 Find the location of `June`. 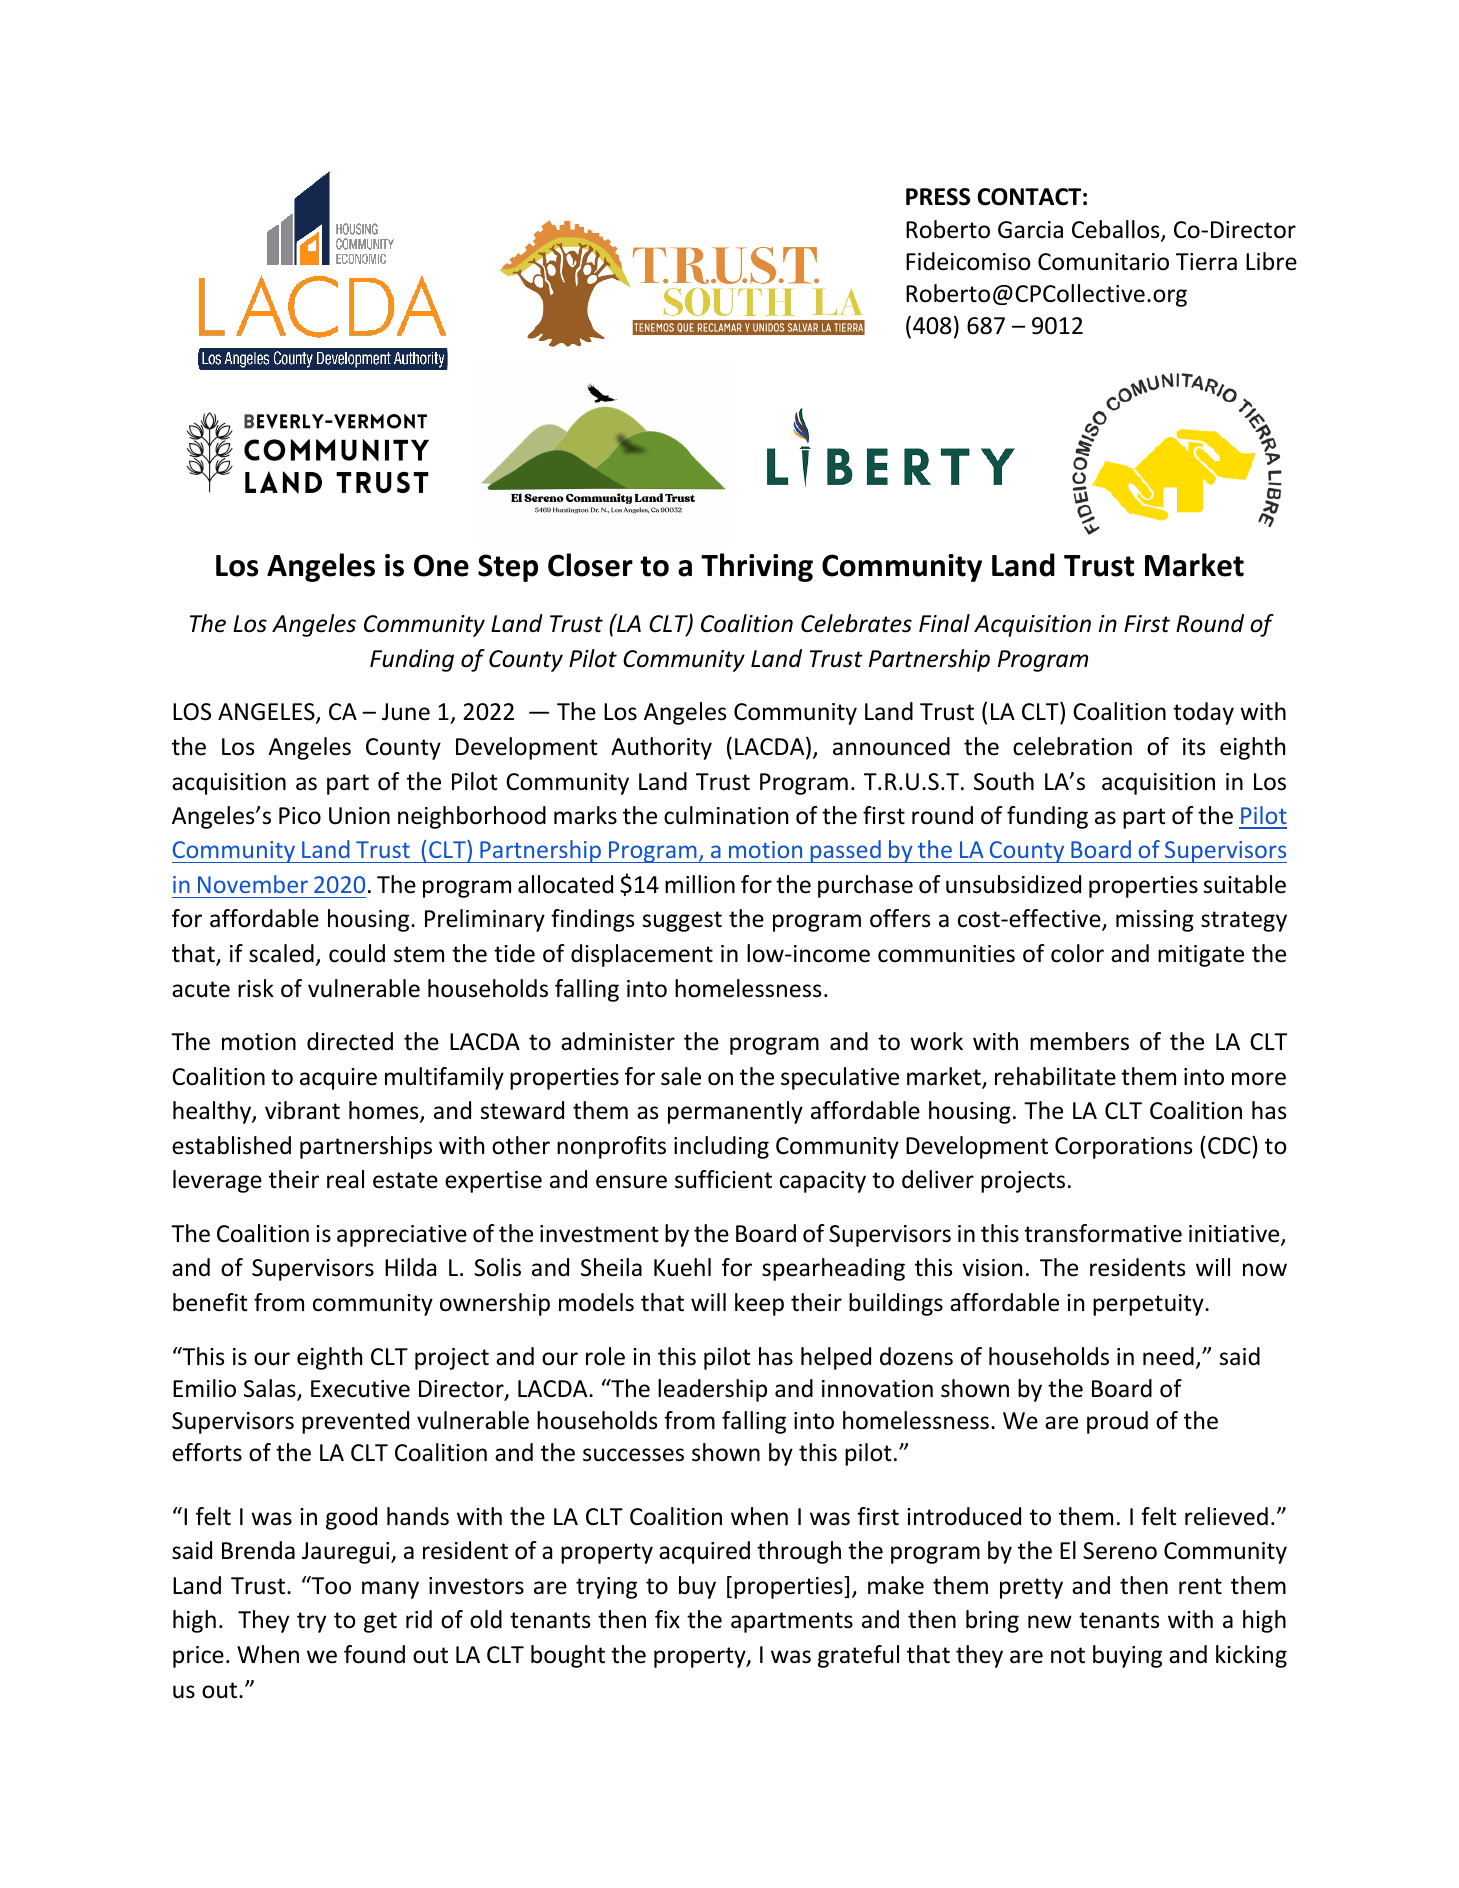

June is located at coordinates (406, 712).
